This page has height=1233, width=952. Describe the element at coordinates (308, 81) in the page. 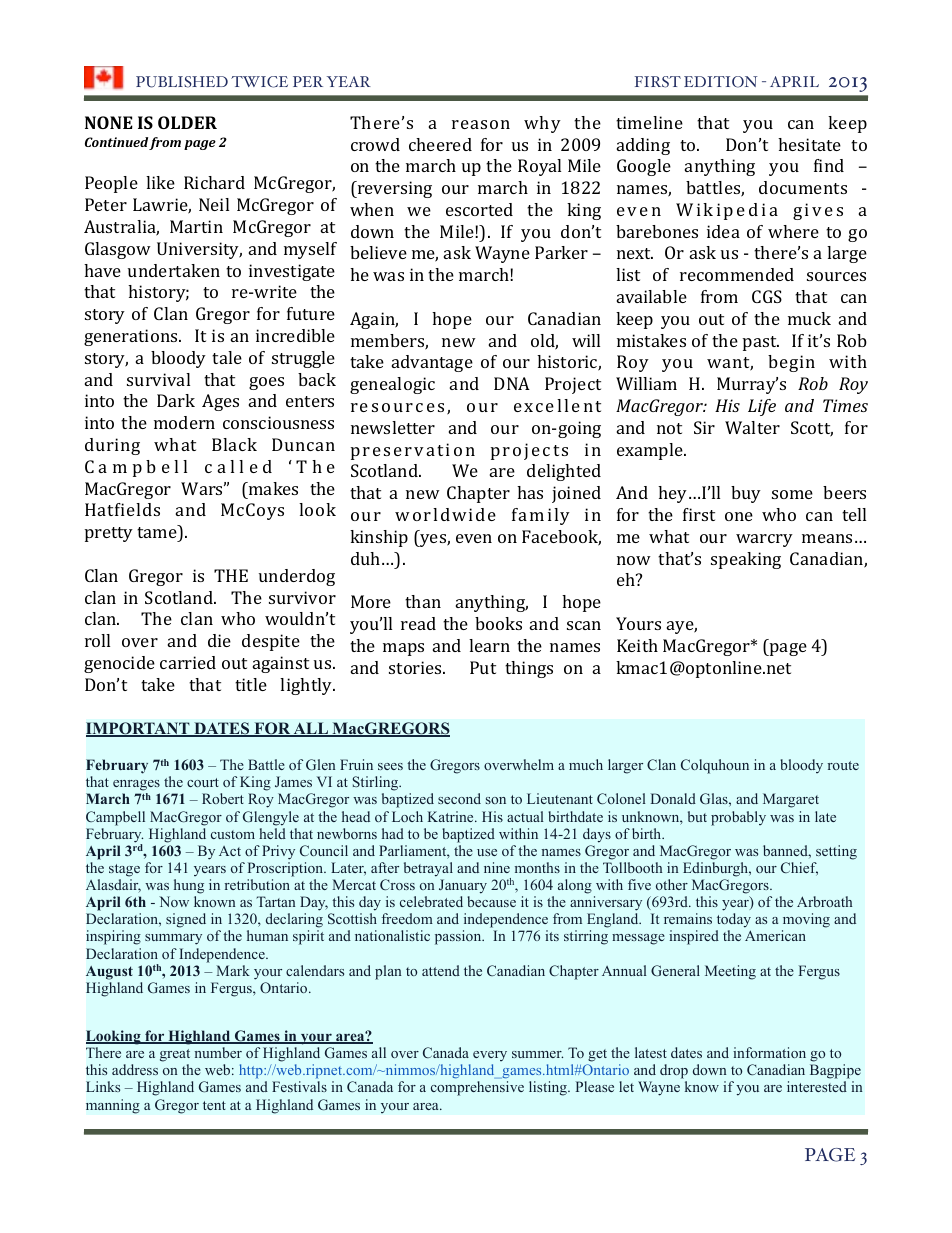

I see `PER` at that location.
